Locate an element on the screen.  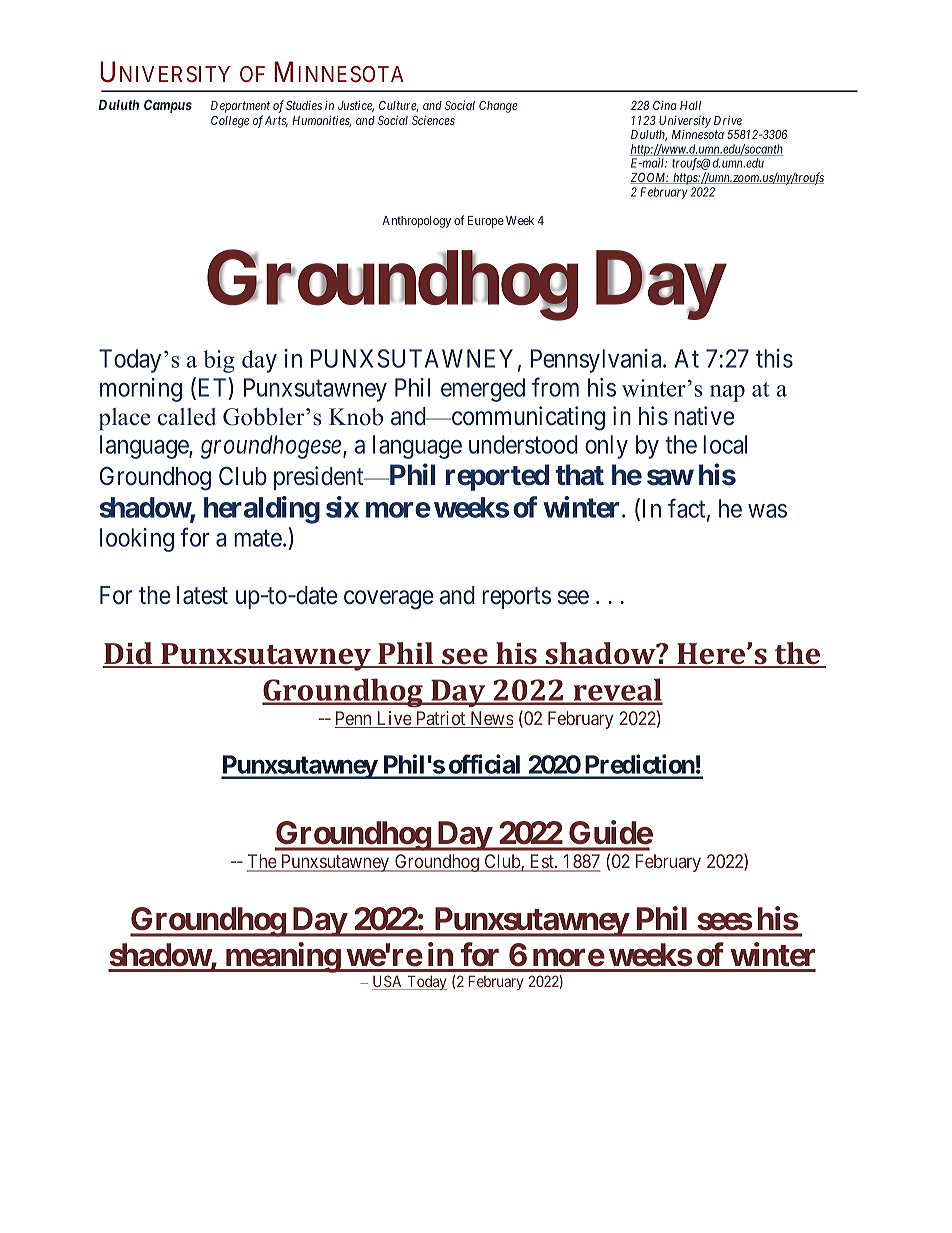
Sciences is located at coordinates (433, 120).
